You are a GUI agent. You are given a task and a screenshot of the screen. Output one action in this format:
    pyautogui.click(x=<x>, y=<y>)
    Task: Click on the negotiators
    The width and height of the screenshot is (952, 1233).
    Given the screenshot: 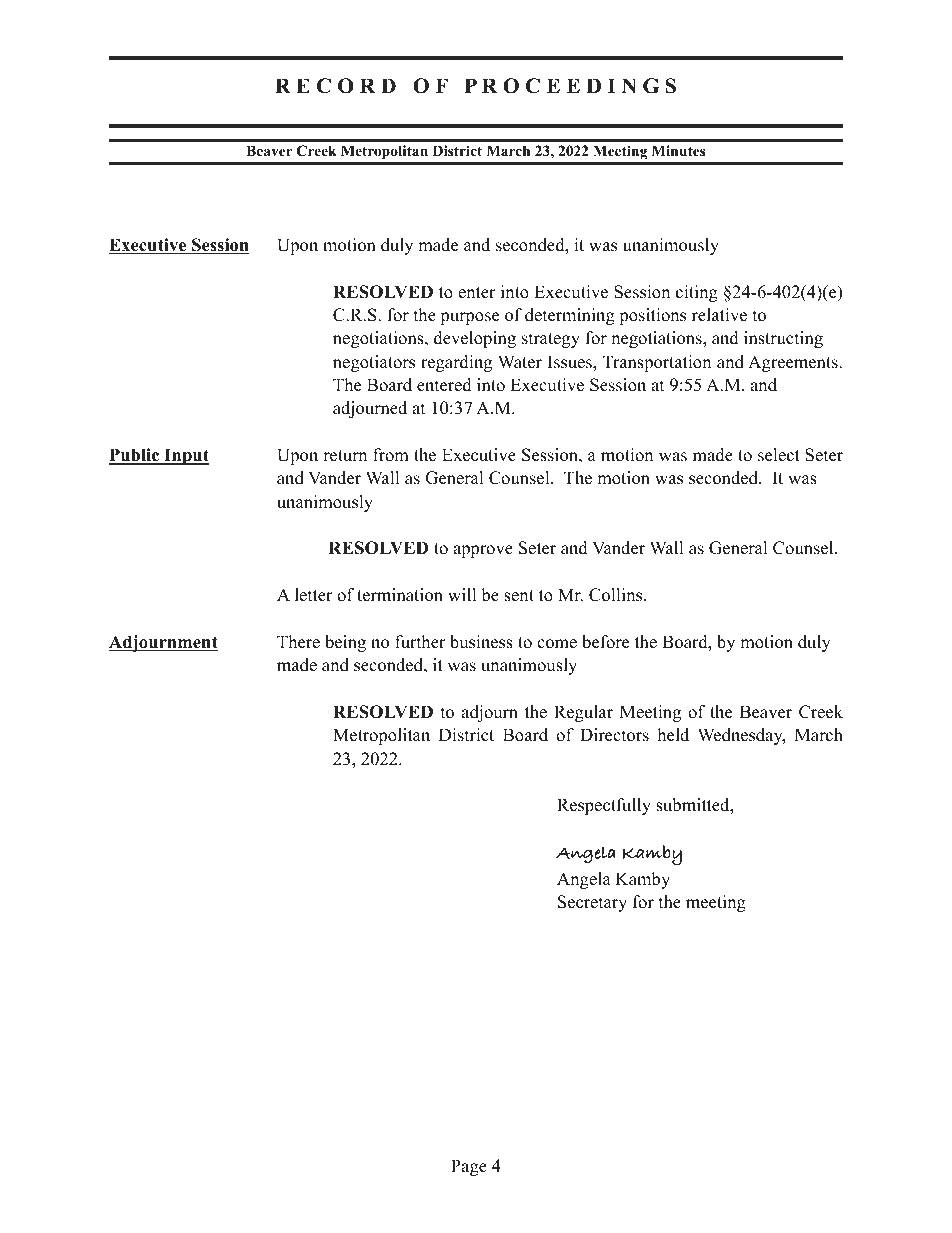 What is the action you would take?
    pyautogui.click(x=374, y=363)
